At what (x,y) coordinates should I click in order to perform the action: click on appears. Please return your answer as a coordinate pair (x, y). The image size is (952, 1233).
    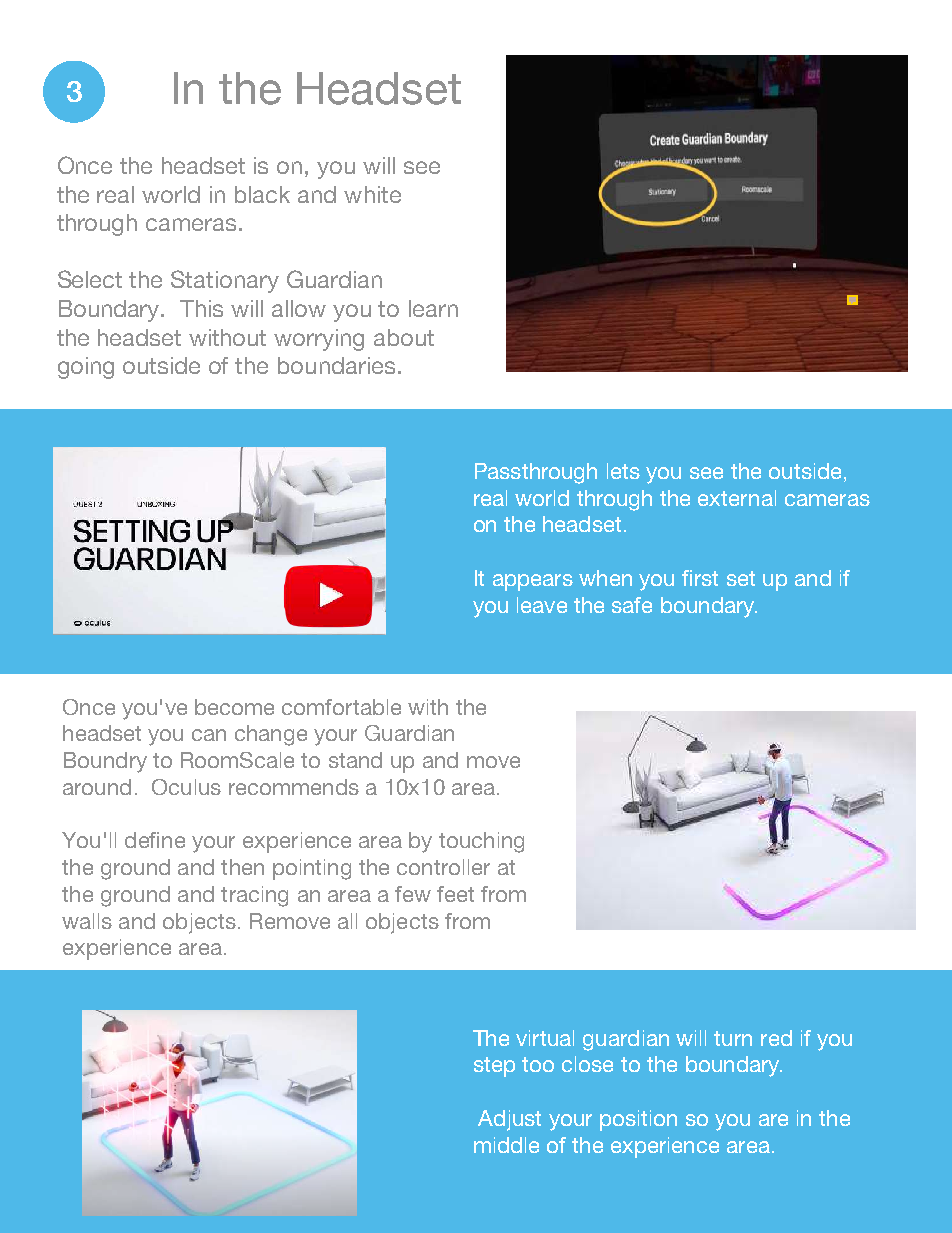
    Looking at the image, I should click on (533, 582).
